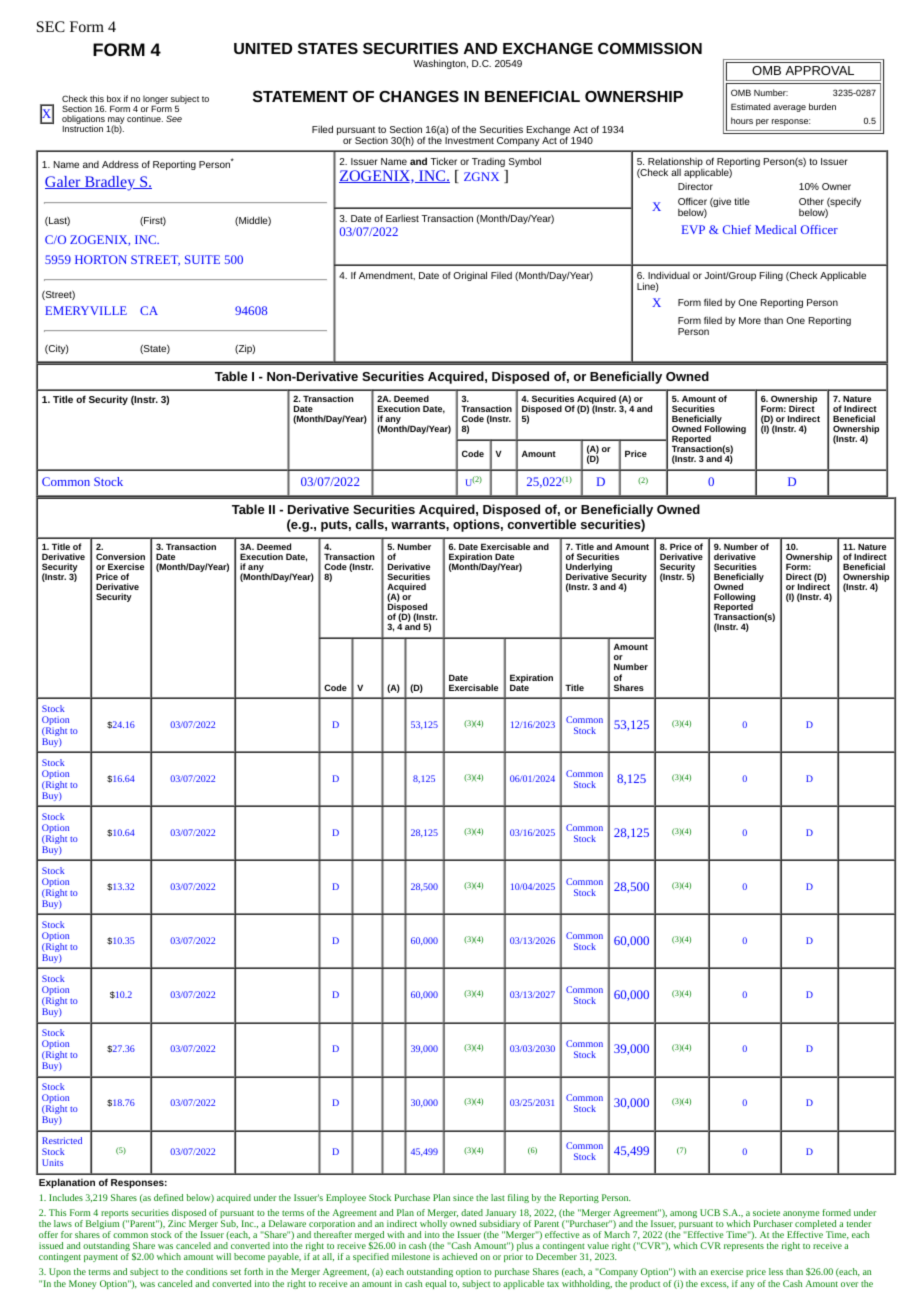  Describe the element at coordinates (459, 1256) in the screenshot. I see `achieved` at that location.
